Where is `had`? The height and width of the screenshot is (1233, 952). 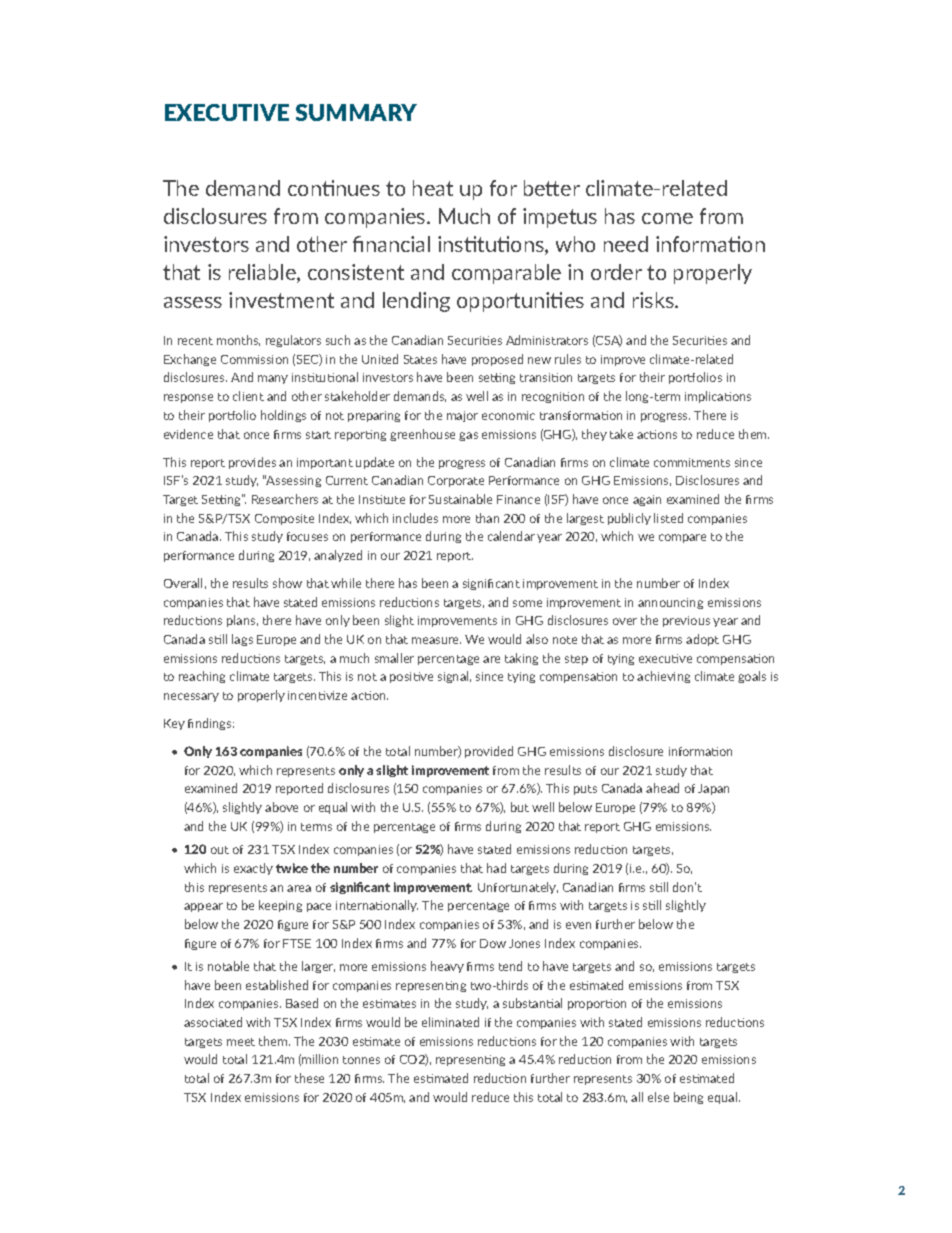
had is located at coordinates (496, 868).
